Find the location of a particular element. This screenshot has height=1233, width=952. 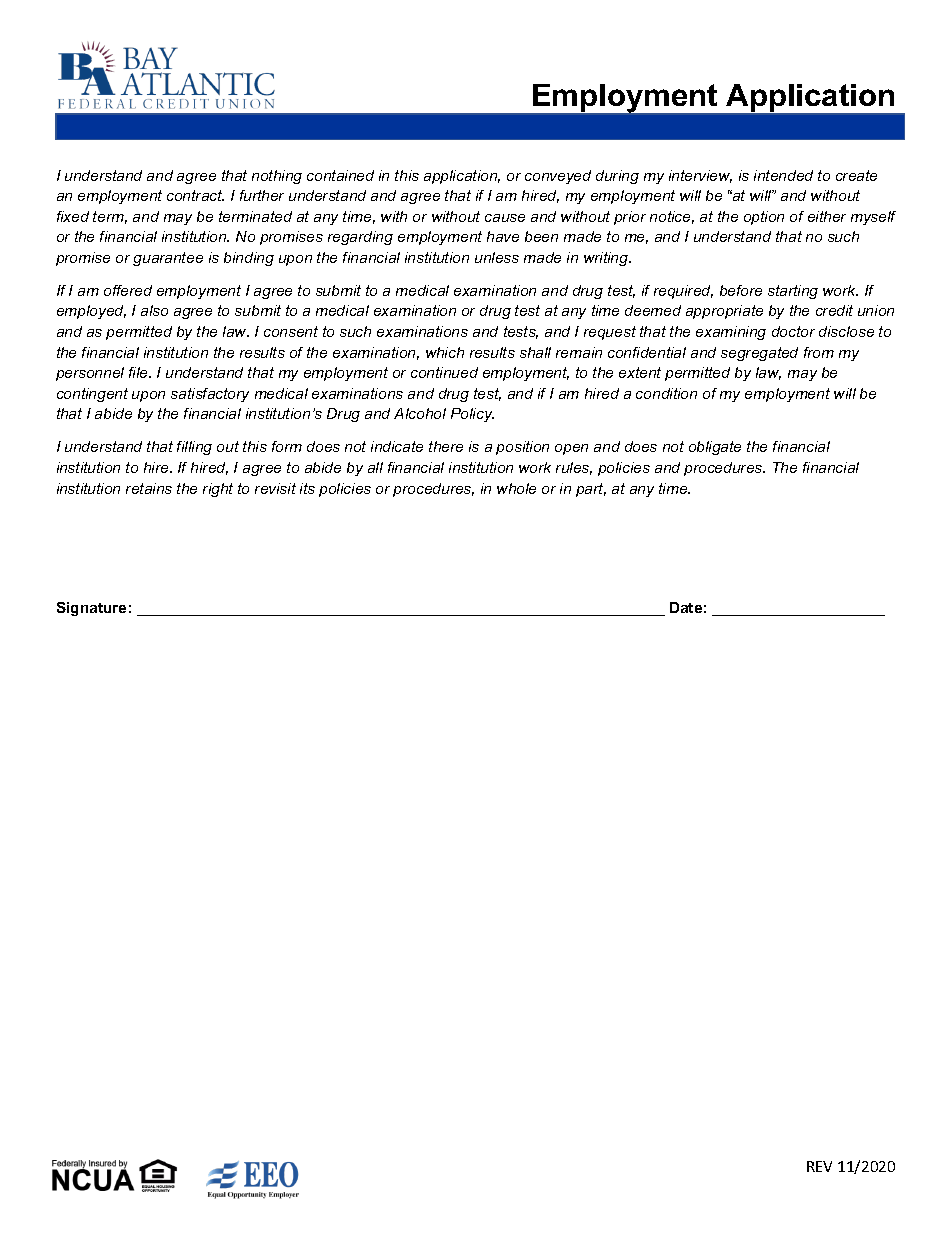

Signature is located at coordinates (91, 609).
